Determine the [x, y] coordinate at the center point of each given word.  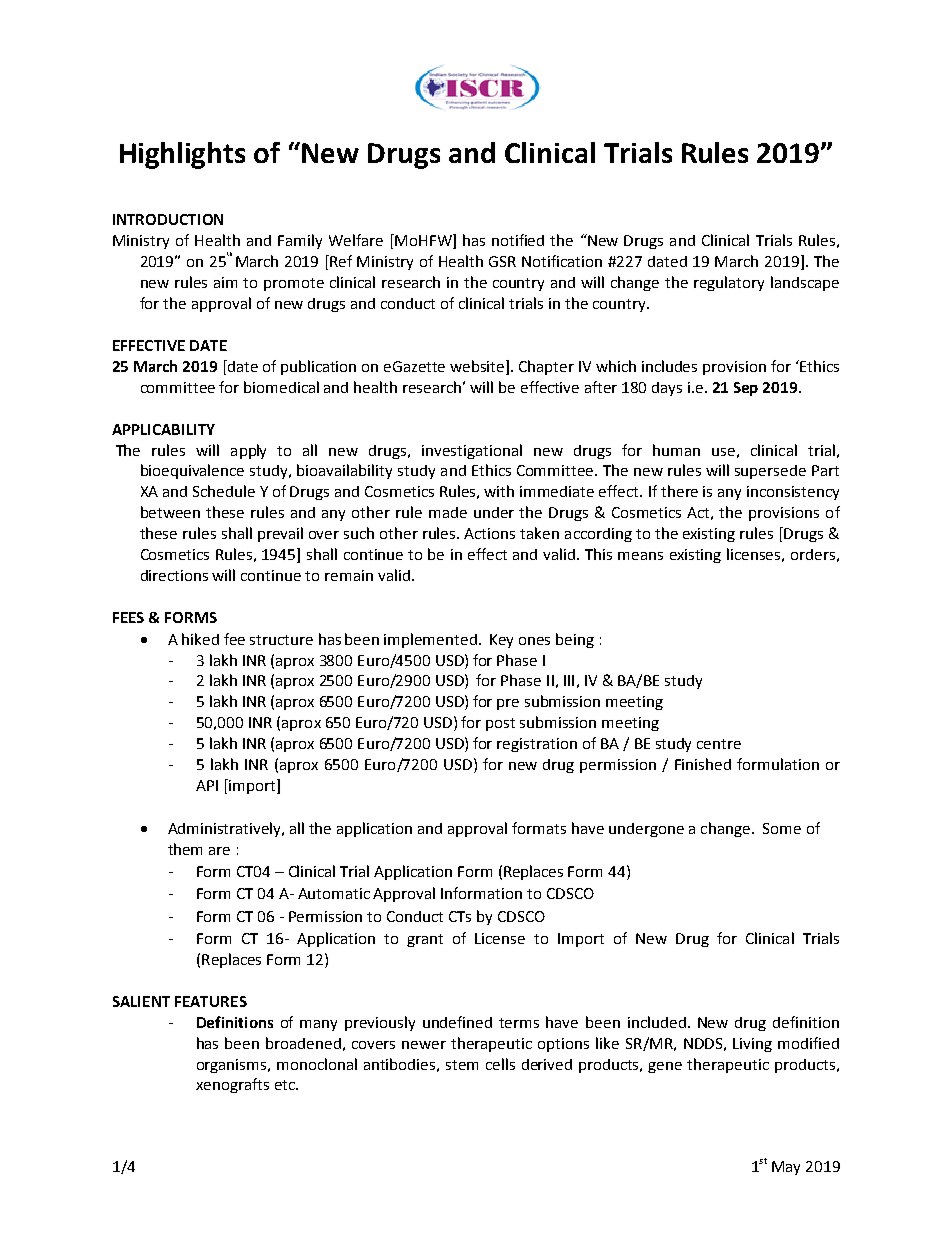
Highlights [182, 155]
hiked [200, 639]
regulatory [729, 283]
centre [719, 744]
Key [501, 641]
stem [462, 1065]
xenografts [232, 1085]
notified [518, 240]
